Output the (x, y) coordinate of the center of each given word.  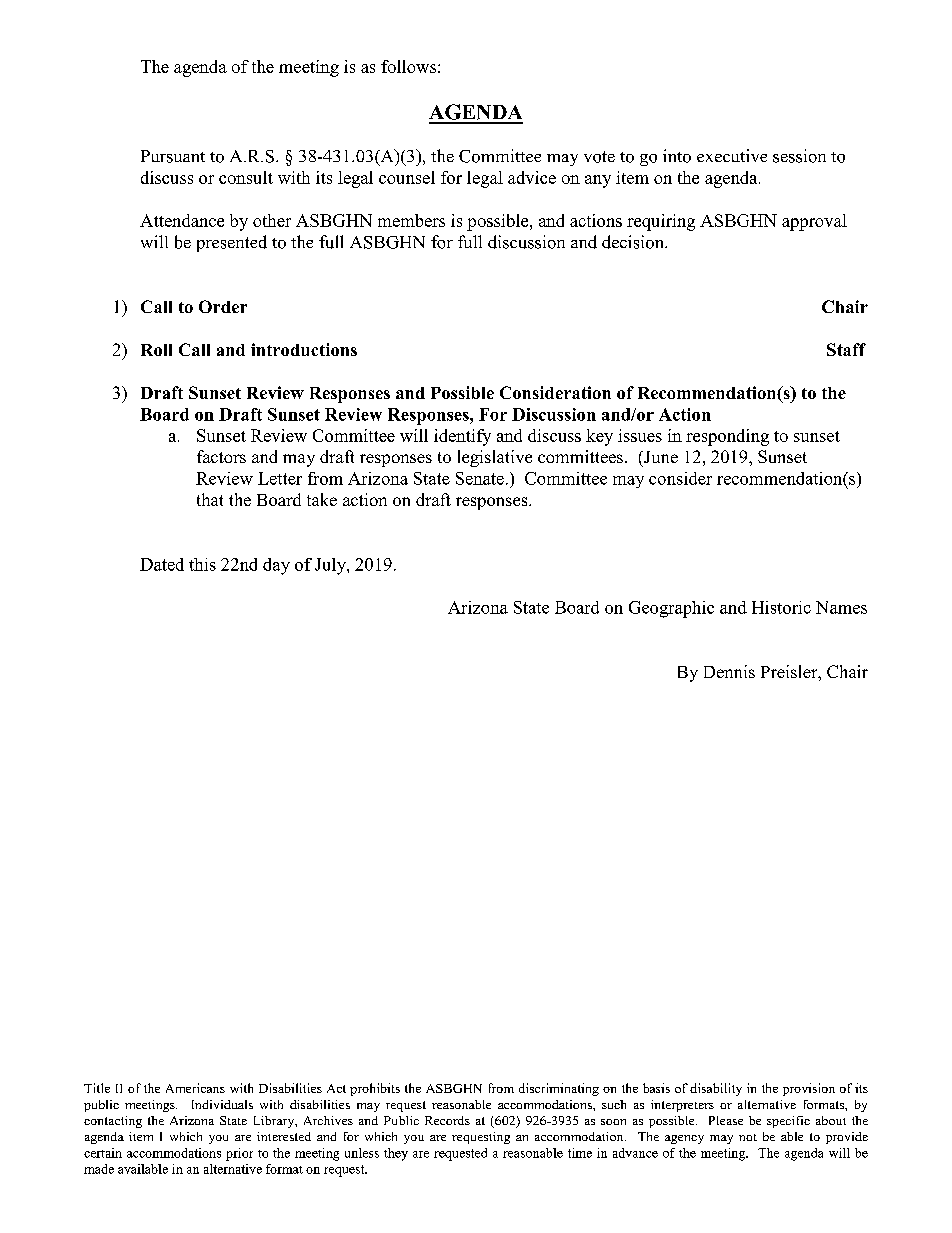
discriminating (559, 1089)
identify (462, 437)
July (331, 566)
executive (732, 155)
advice (532, 177)
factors (221, 456)
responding (727, 437)
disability (716, 1089)
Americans (195, 1088)
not (748, 1137)
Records (447, 1120)
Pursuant (173, 156)
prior (239, 1154)
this (202, 564)
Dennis (729, 671)
